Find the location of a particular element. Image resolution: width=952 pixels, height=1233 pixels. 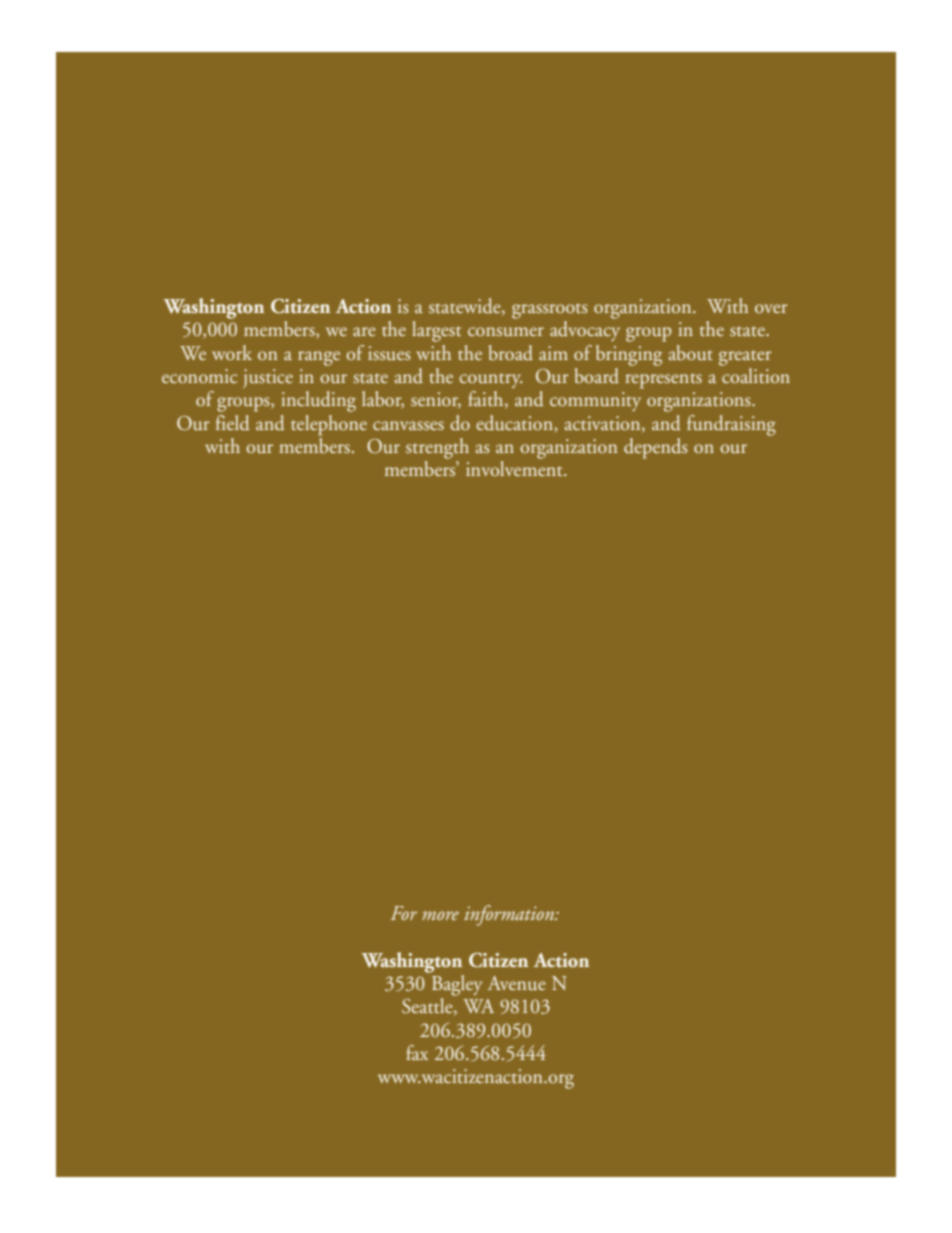

consumer is located at coordinates (506, 332).
